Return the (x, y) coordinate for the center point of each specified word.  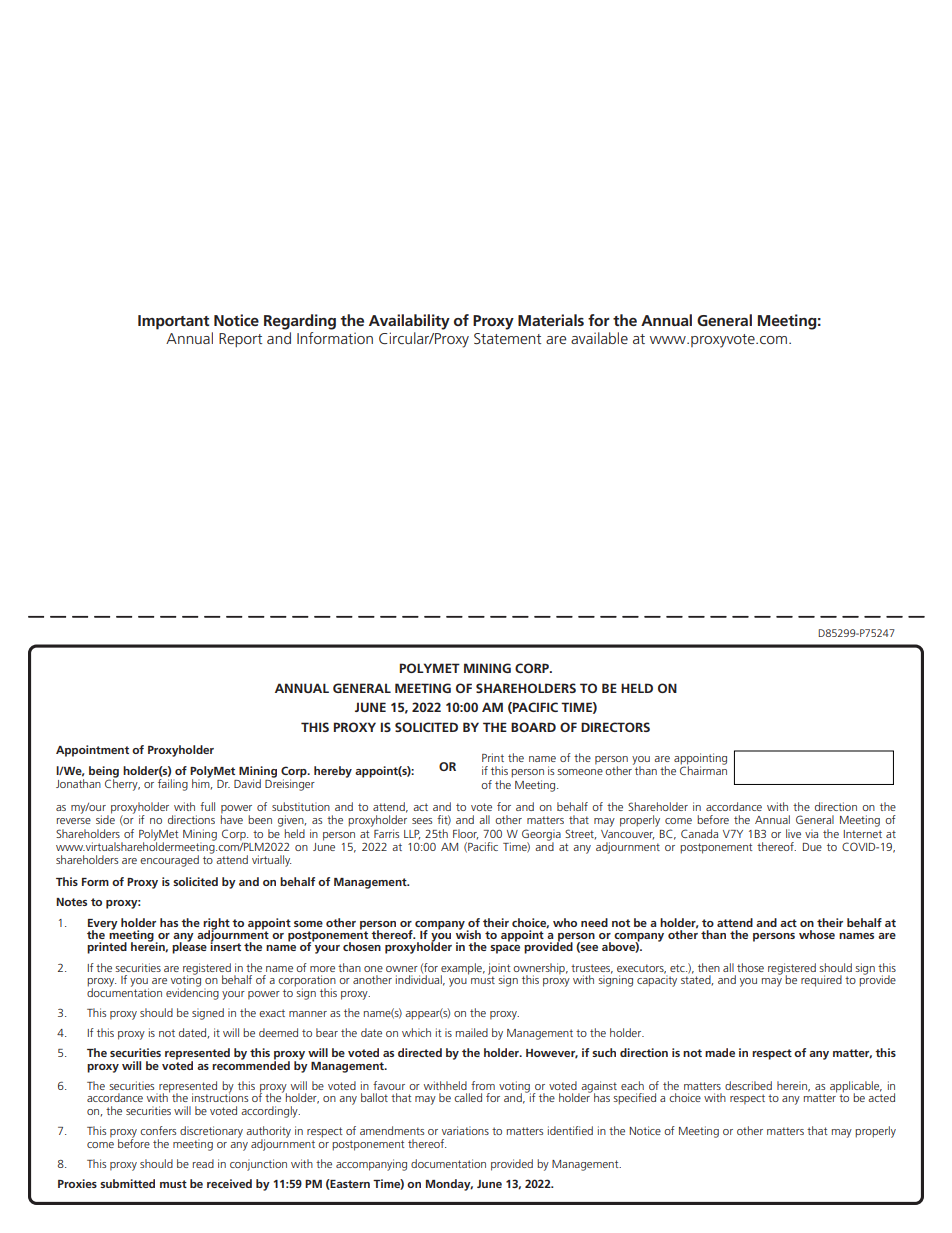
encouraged (169, 861)
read (203, 1163)
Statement (507, 338)
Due (812, 847)
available (599, 338)
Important (174, 322)
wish (468, 933)
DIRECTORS (615, 727)
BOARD (533, 727)
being (104, 773)
